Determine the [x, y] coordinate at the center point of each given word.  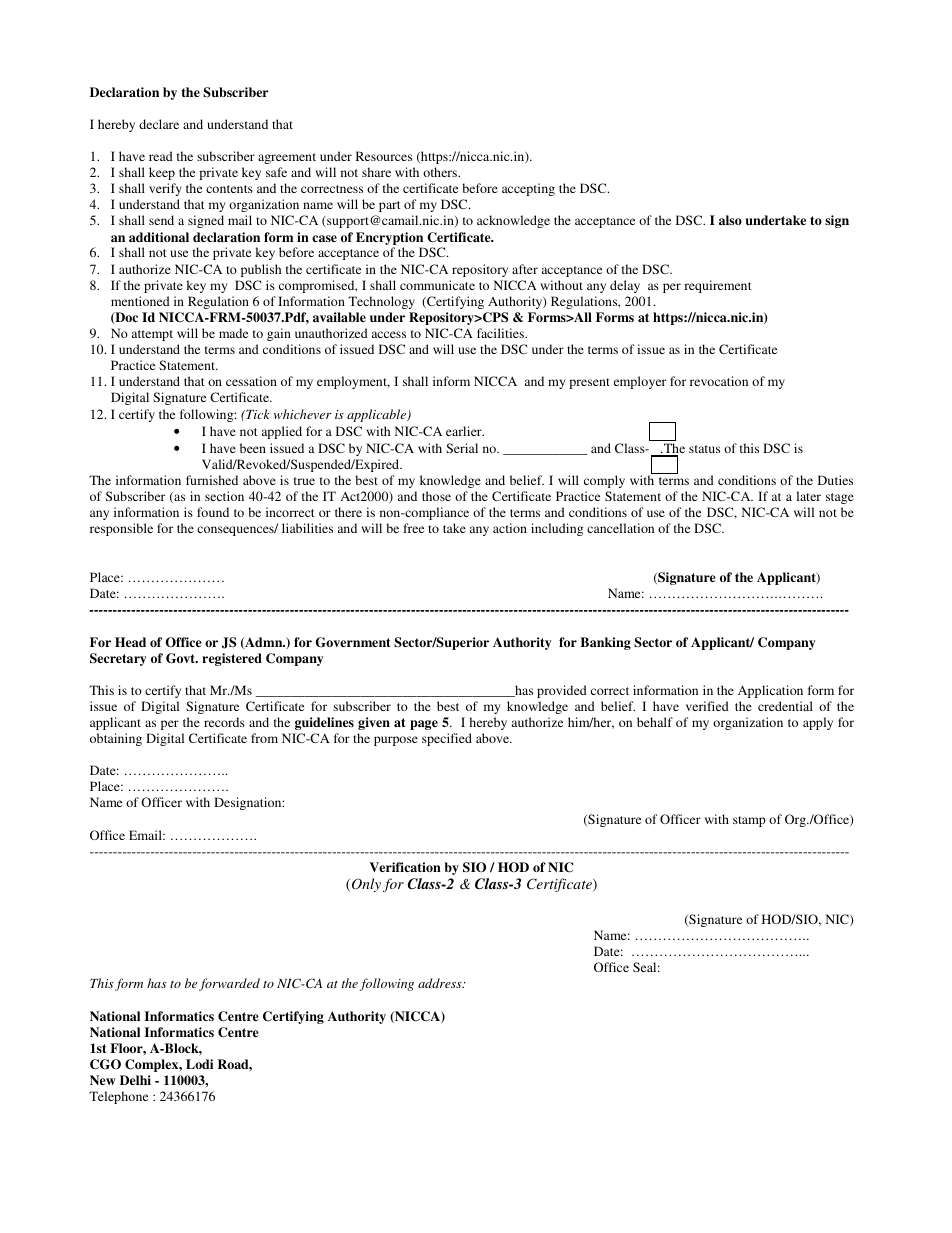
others [441, 172]
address [441, 983]
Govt [182, 658]
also [730, 220]
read [161, 156]
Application [770, 691]
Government [353, 642]
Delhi [135, 1080]
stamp [749, 821]
